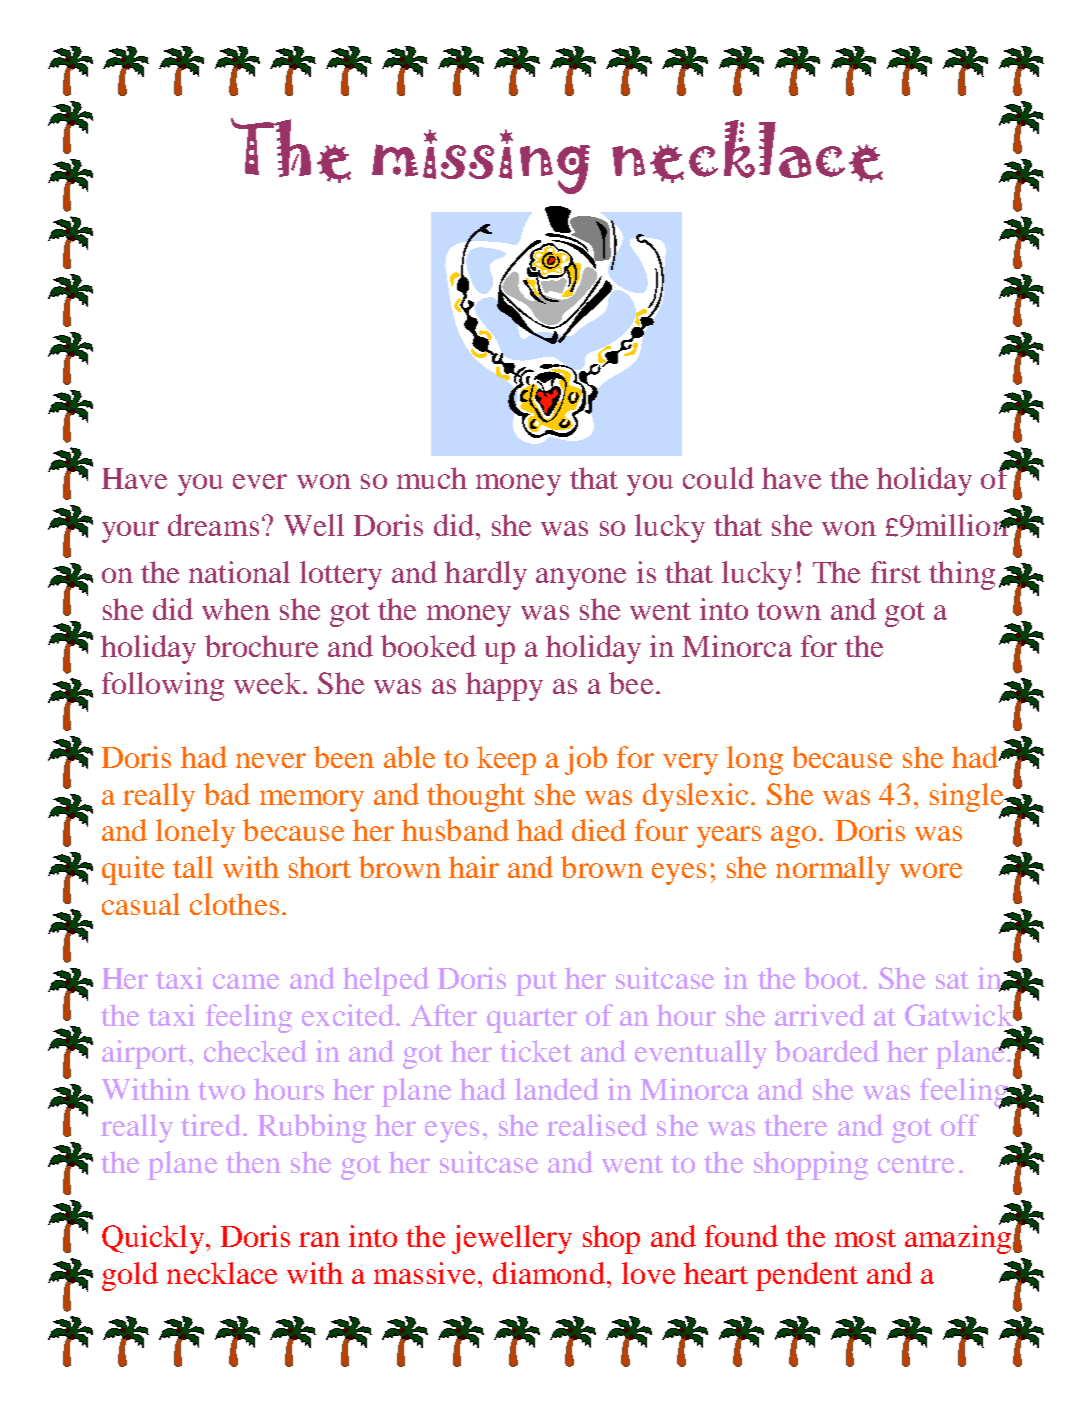 The height and width of the screenshot is (1411, 1091). What do you see at coordinates (234, 904) in the screenshot?
I see `clothes` at bounding box center [234, 904].
